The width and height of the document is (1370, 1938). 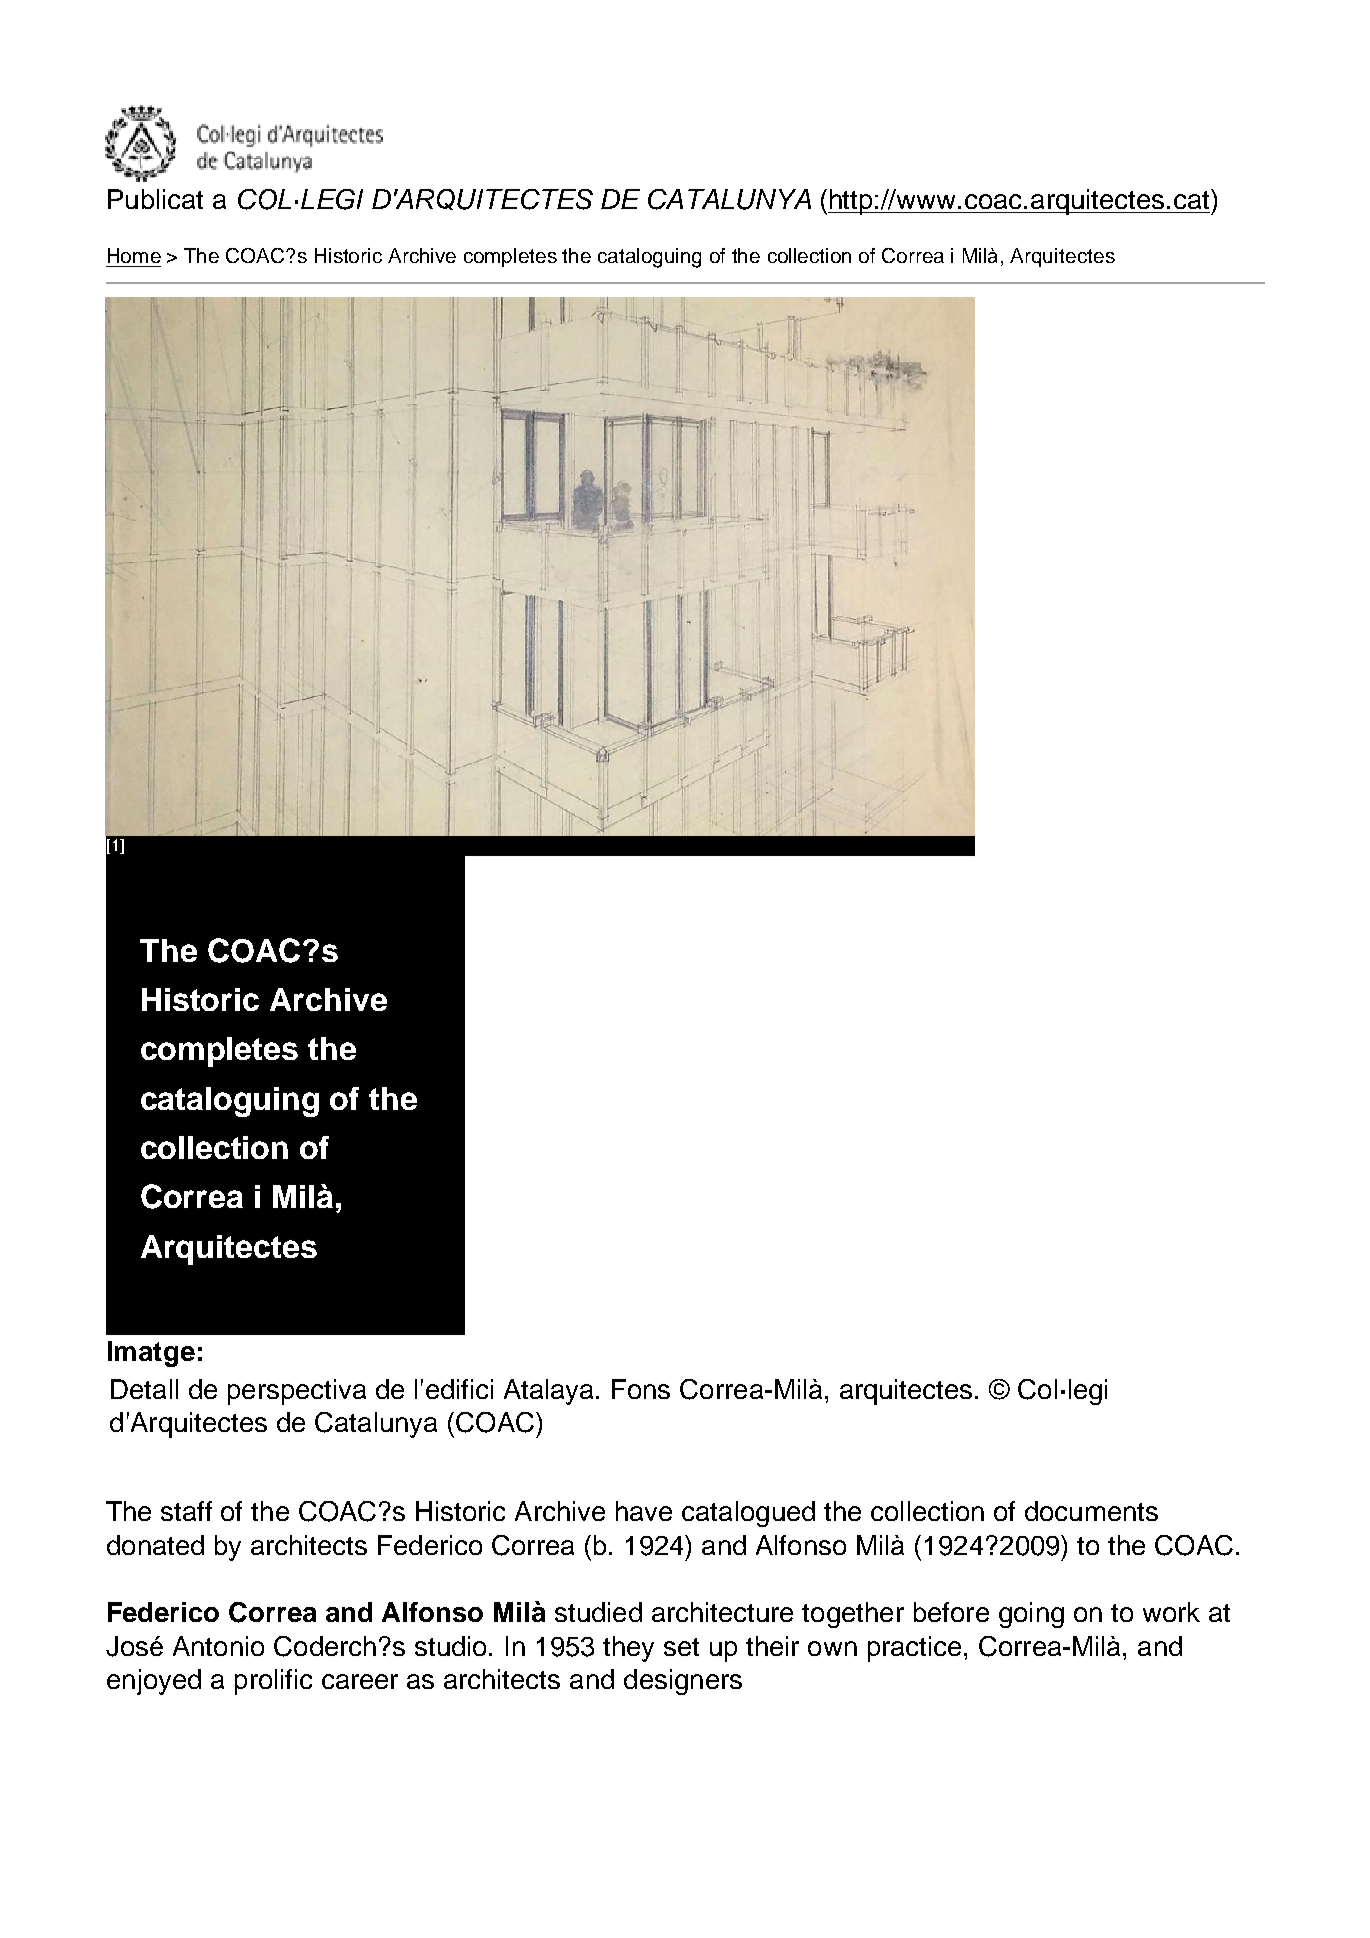 What do you see at coordinates (186, 1511) in the document?
I see `staff` at bounding box center [186, 1511].
